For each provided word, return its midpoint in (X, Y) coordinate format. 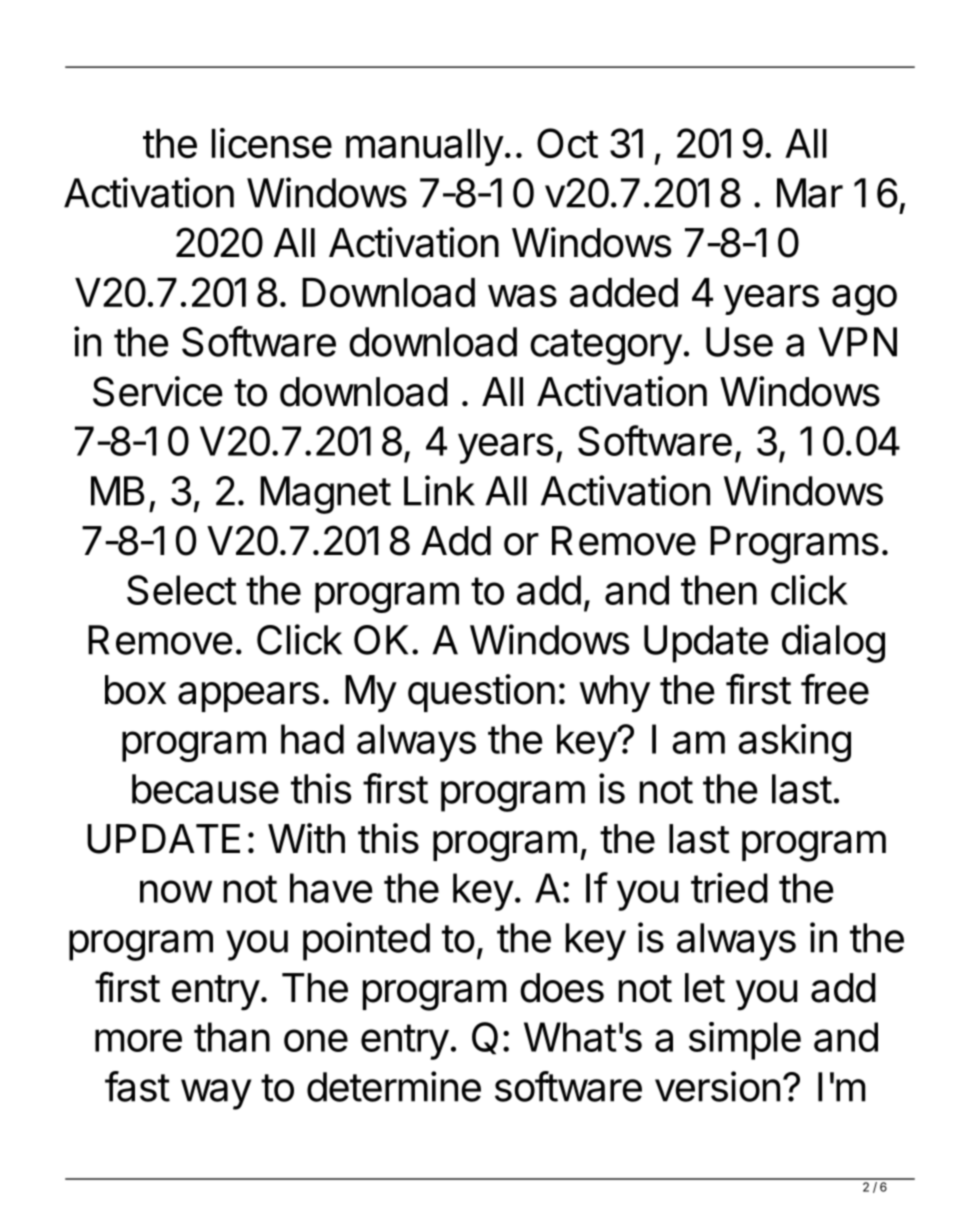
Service (158, 391)
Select (182, 590)
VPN (857, 342)
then (719, 590)
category (606, 347)
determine (394, 1086)
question (481, 693)
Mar (810, 193)
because (205, 789)
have (331, 888)
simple (745, 1041)
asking (794, 743)
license (272, 143)
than (232, 1037)
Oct (567, 143)
